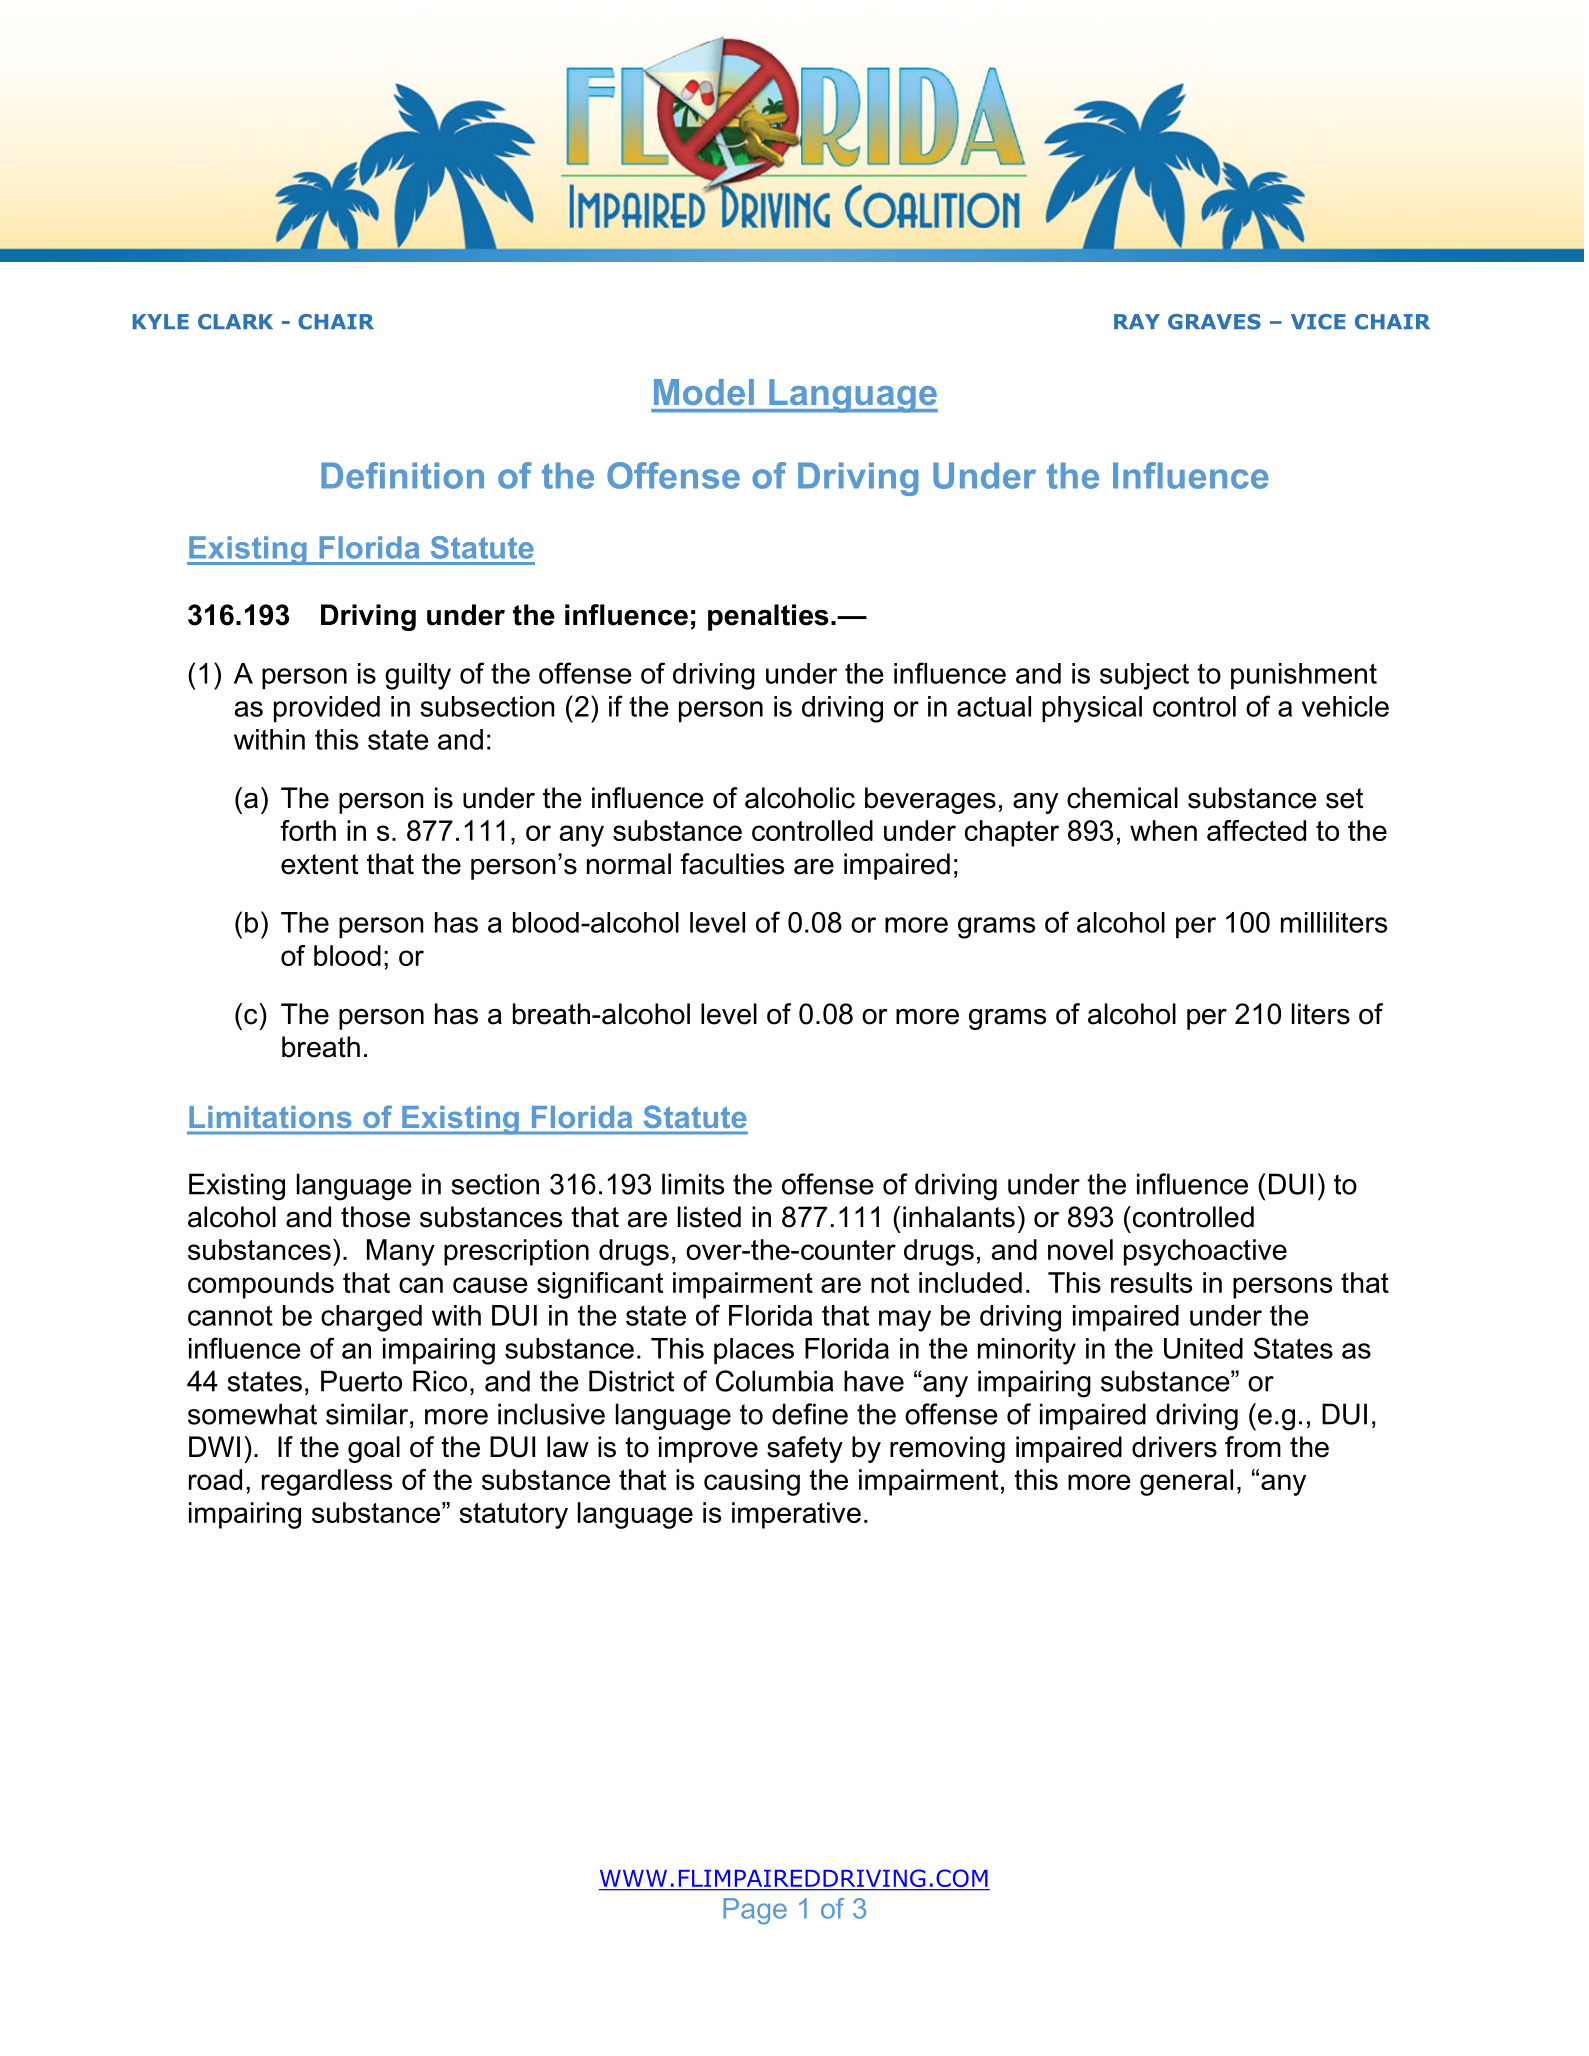 The width and height of the screenshot is (1589, 2056). Describe the element at coordinates (327, 709) in the screenshot. I see `provided` at that location.
